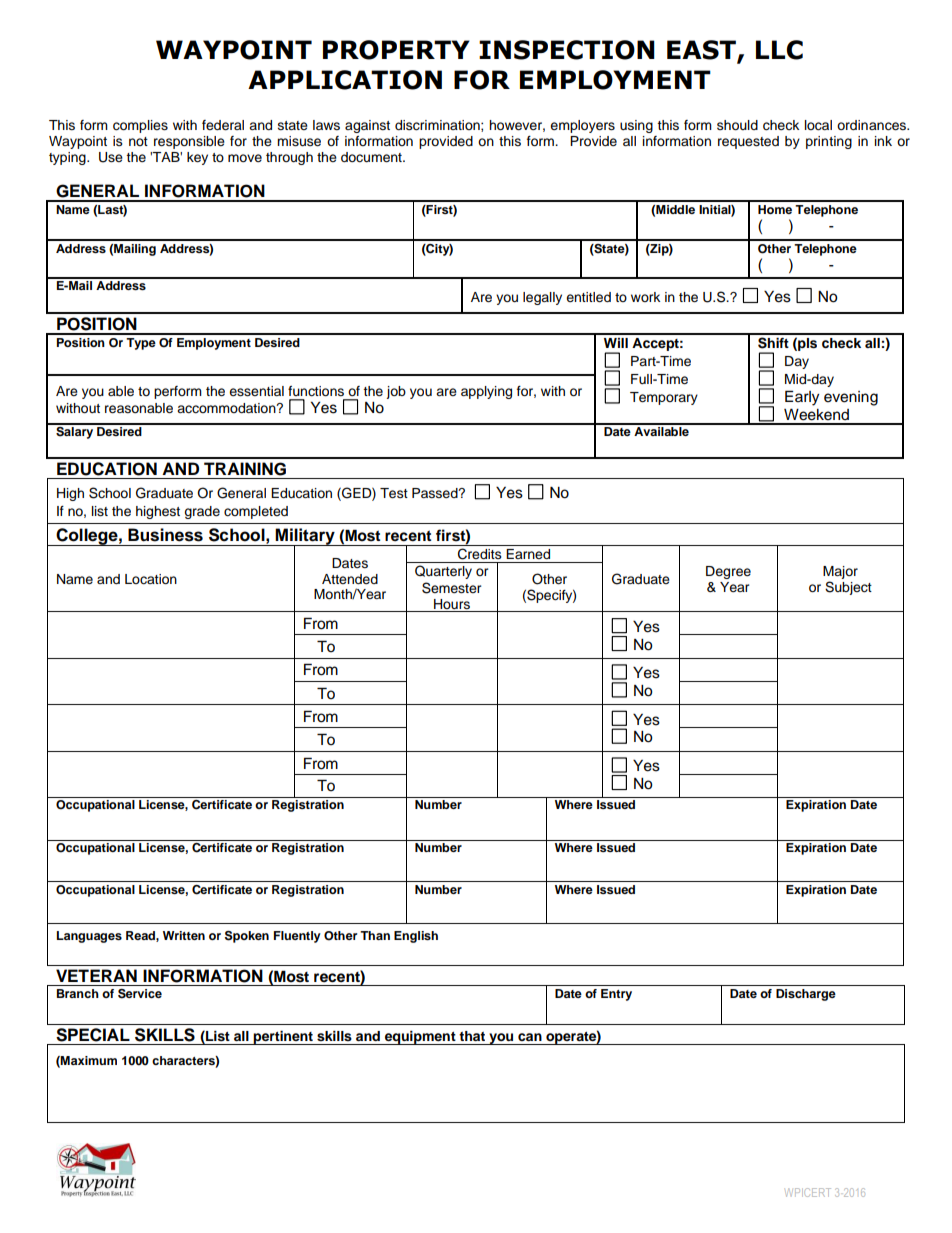 This document has width=952, height=1233. Describe the element at coordinates (140, 994) in the document. I see `Service` at that location.
